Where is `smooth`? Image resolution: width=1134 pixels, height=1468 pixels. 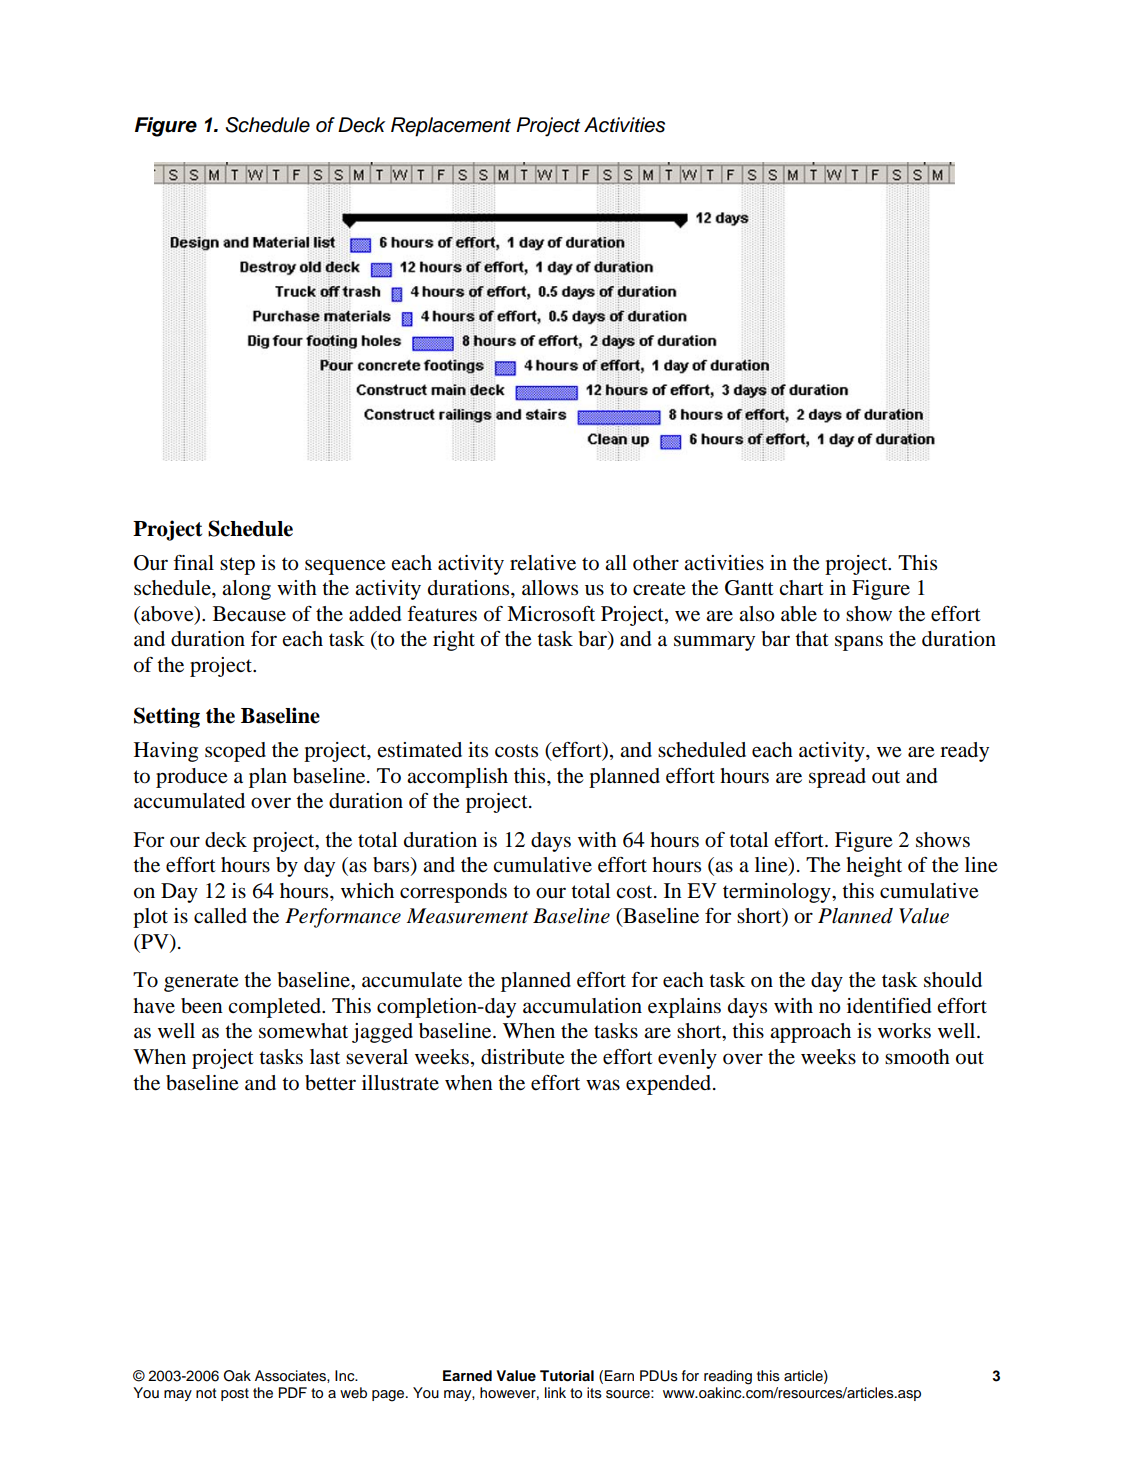
smooth is located at coordinates (917, 1057).
